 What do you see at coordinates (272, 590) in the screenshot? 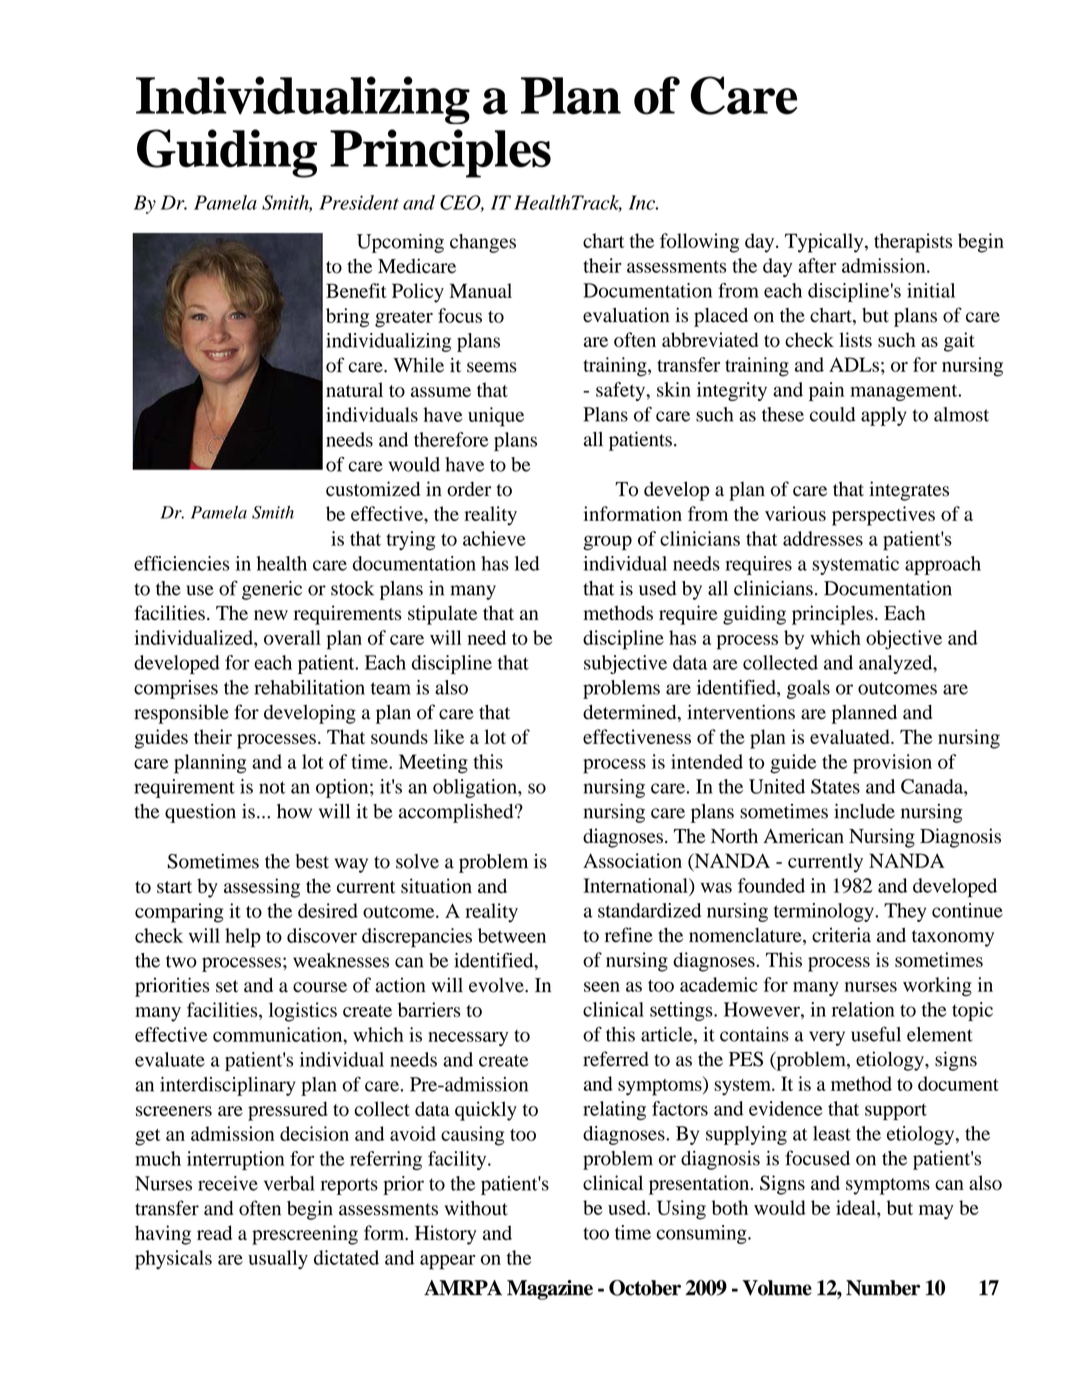
I see `generic` at bounding box center [272, 590].
